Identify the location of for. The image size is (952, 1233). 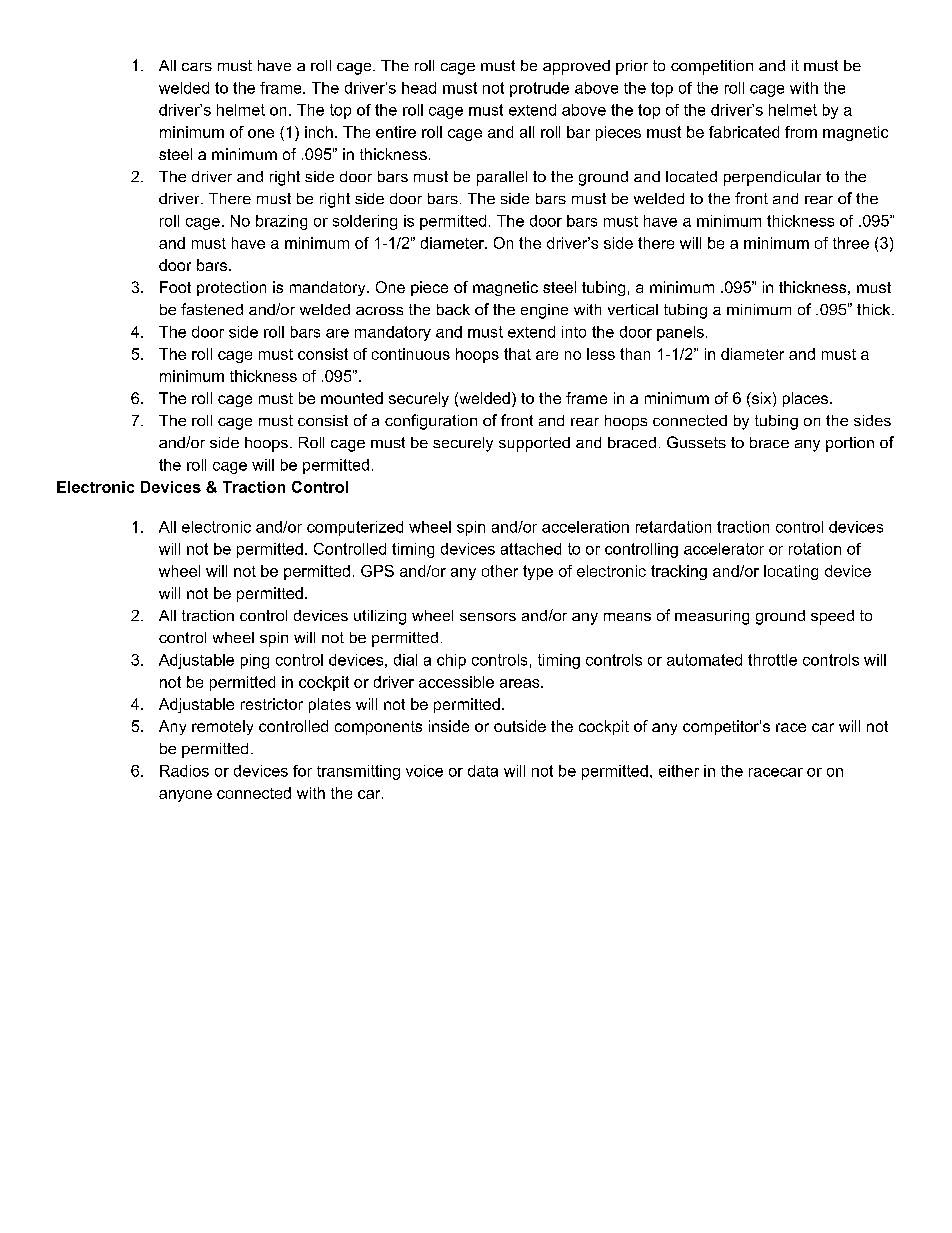
(302, 771).
